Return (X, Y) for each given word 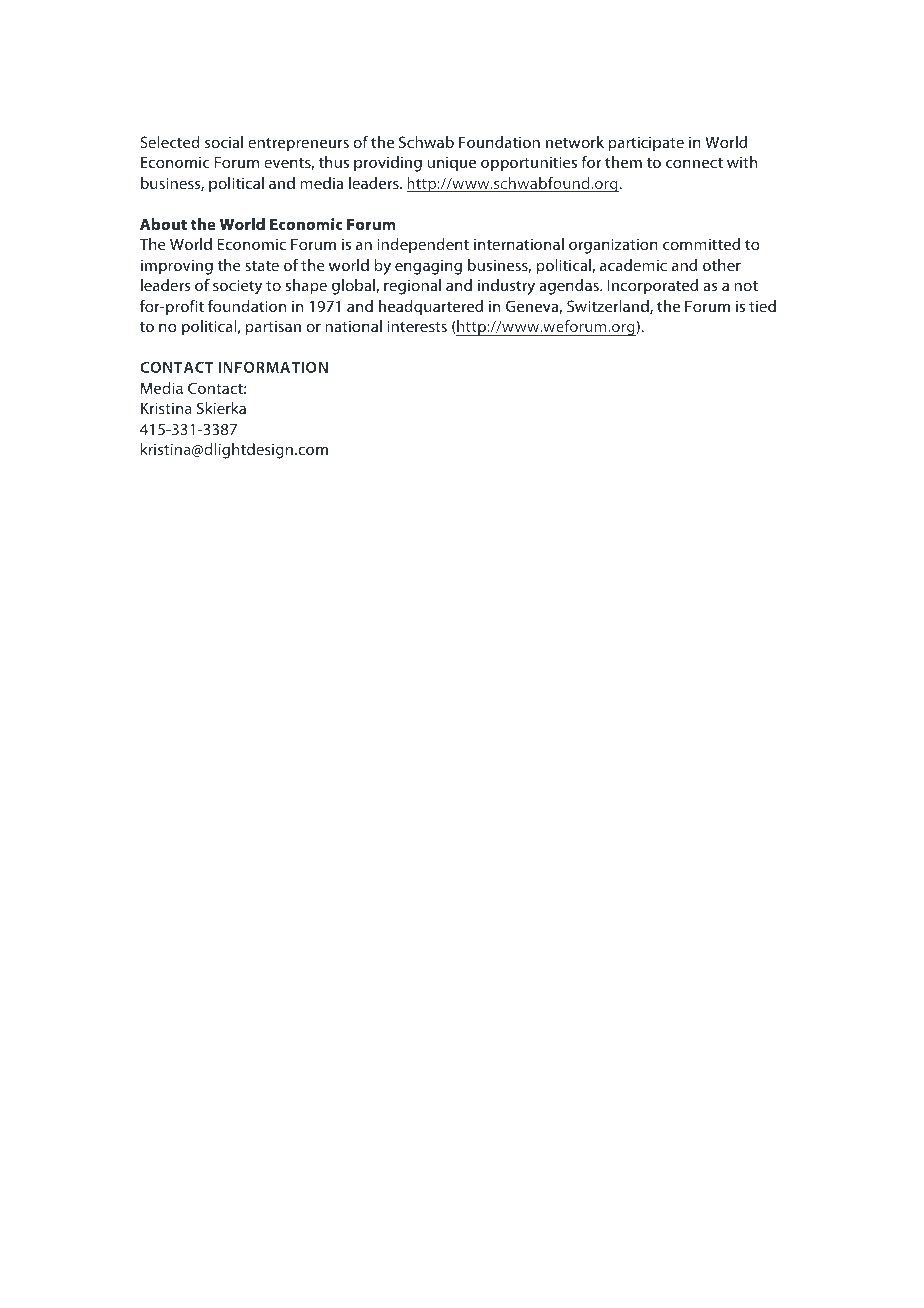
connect (694, 163)
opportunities (529, 164)
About (163, 224)
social (224, 142)
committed (701, 244)
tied (762, 306)
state (262, 266)
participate (646, 144)
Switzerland (609, 307)
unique (451, 164)
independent (423, 246)
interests (417, 326)
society (237, 287)
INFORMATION (273, 367)
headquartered (431, 308)
